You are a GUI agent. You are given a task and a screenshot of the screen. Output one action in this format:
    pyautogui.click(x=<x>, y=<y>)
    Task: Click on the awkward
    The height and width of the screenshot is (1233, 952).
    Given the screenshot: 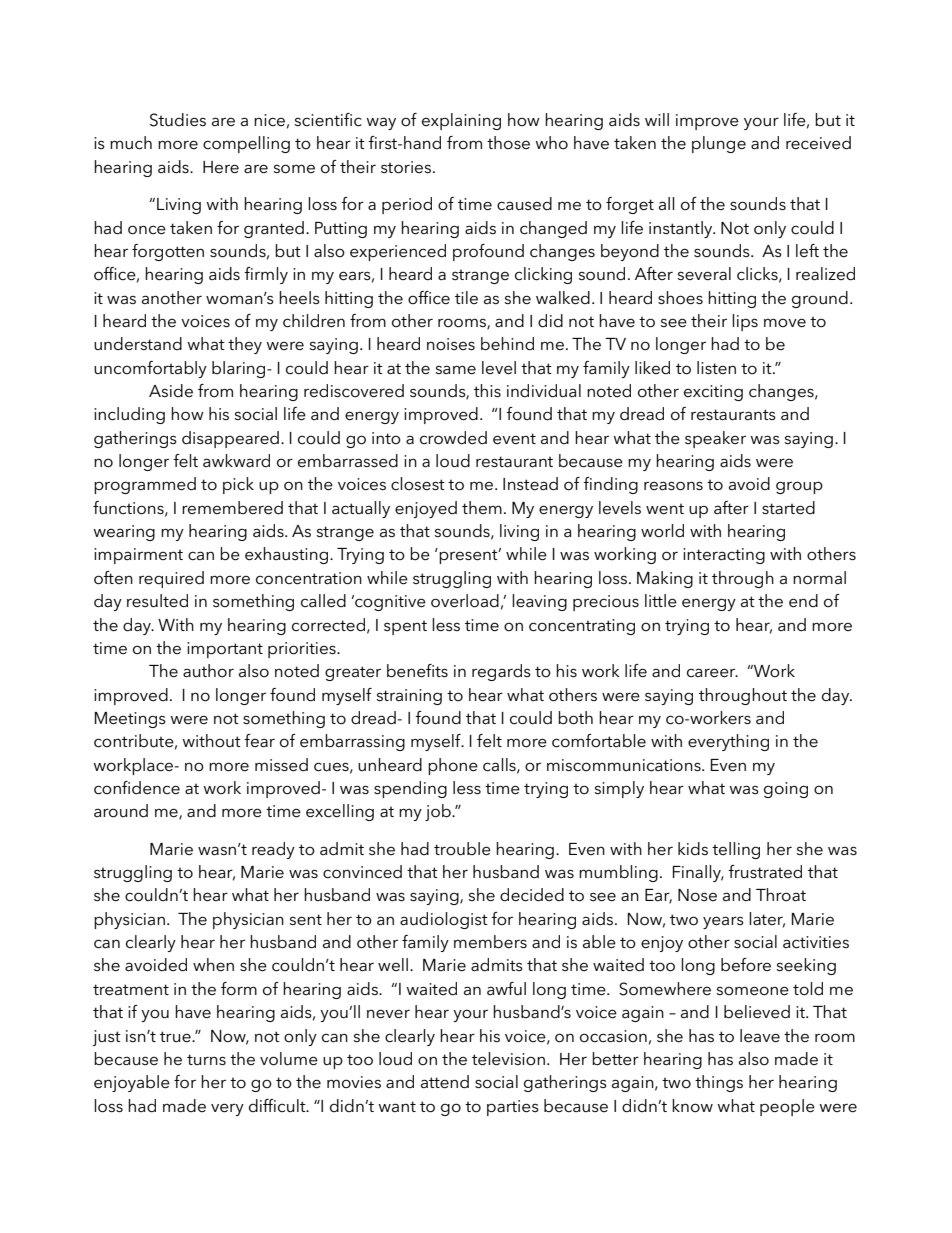 What is the action you would take?
    pyautogui.click(x=236, y=460)
